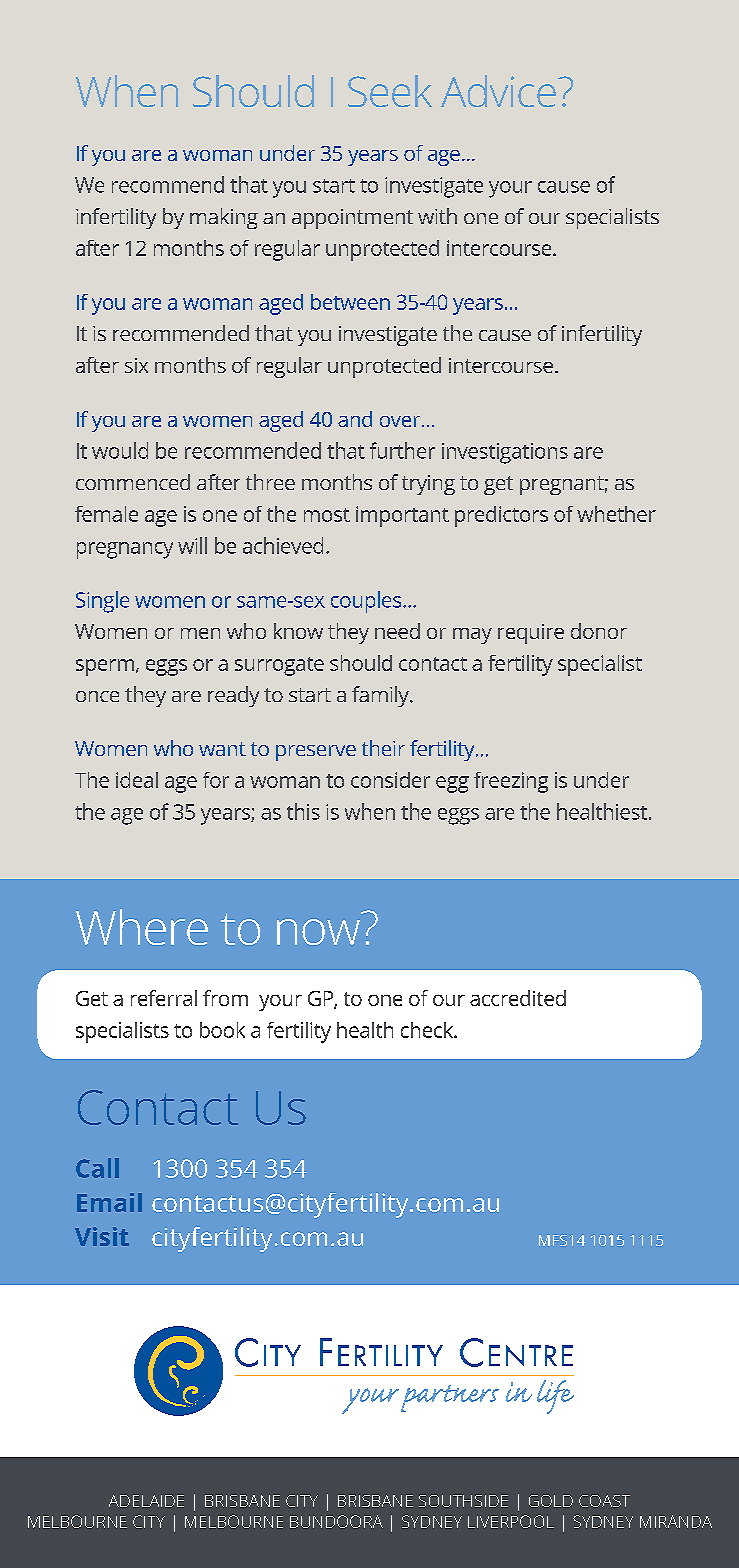 The height and width of the screenshot is (1568, 739). What do you see at coordinates (137, 780) in the screenshot?
I see `ideal` at bounding box center [137, 780].
